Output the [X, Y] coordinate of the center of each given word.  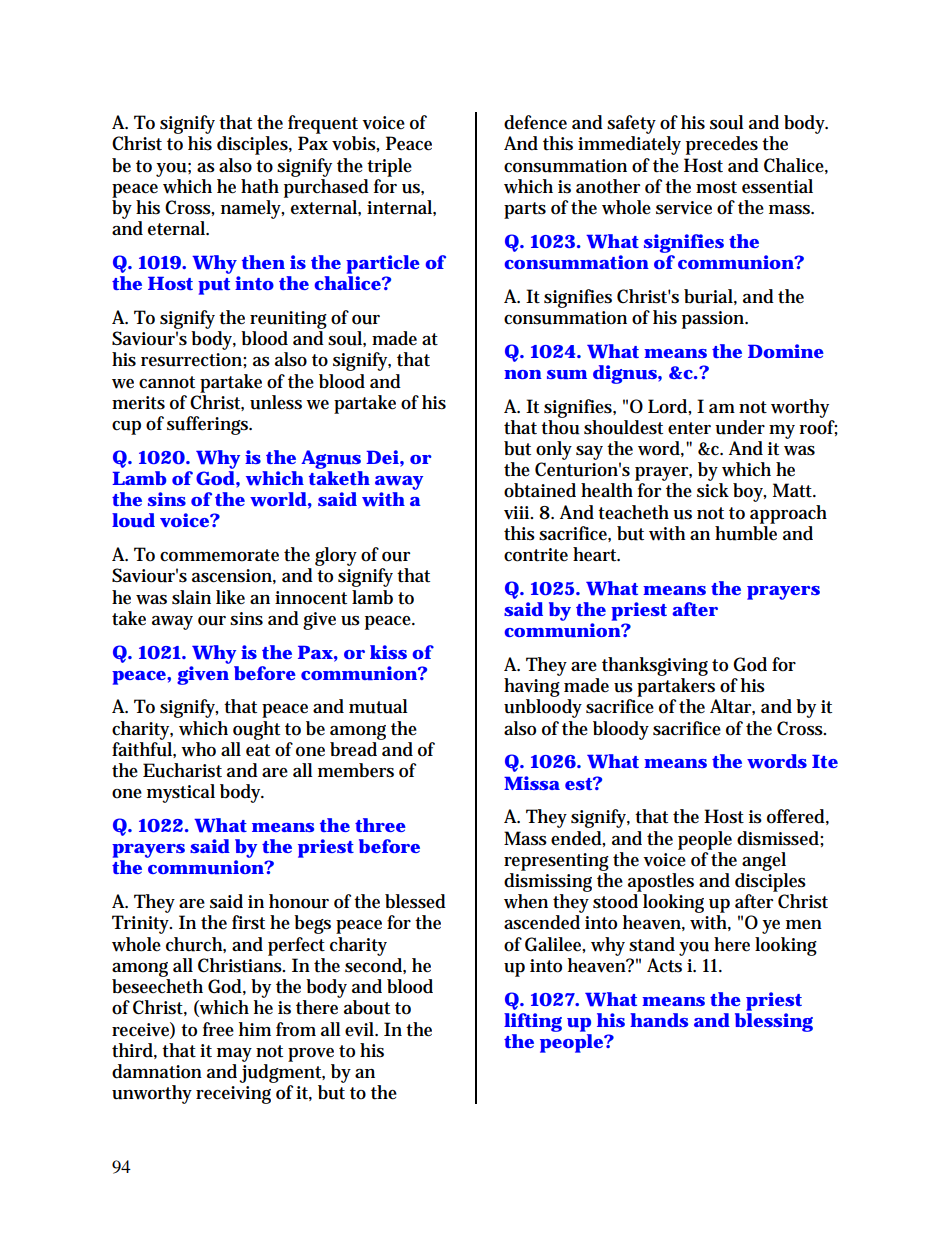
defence [535, 122]
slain [191, 597]
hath [260, 186]
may [234, 1055]
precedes [722, 145]
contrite [536, 555]
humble [746, 533]
